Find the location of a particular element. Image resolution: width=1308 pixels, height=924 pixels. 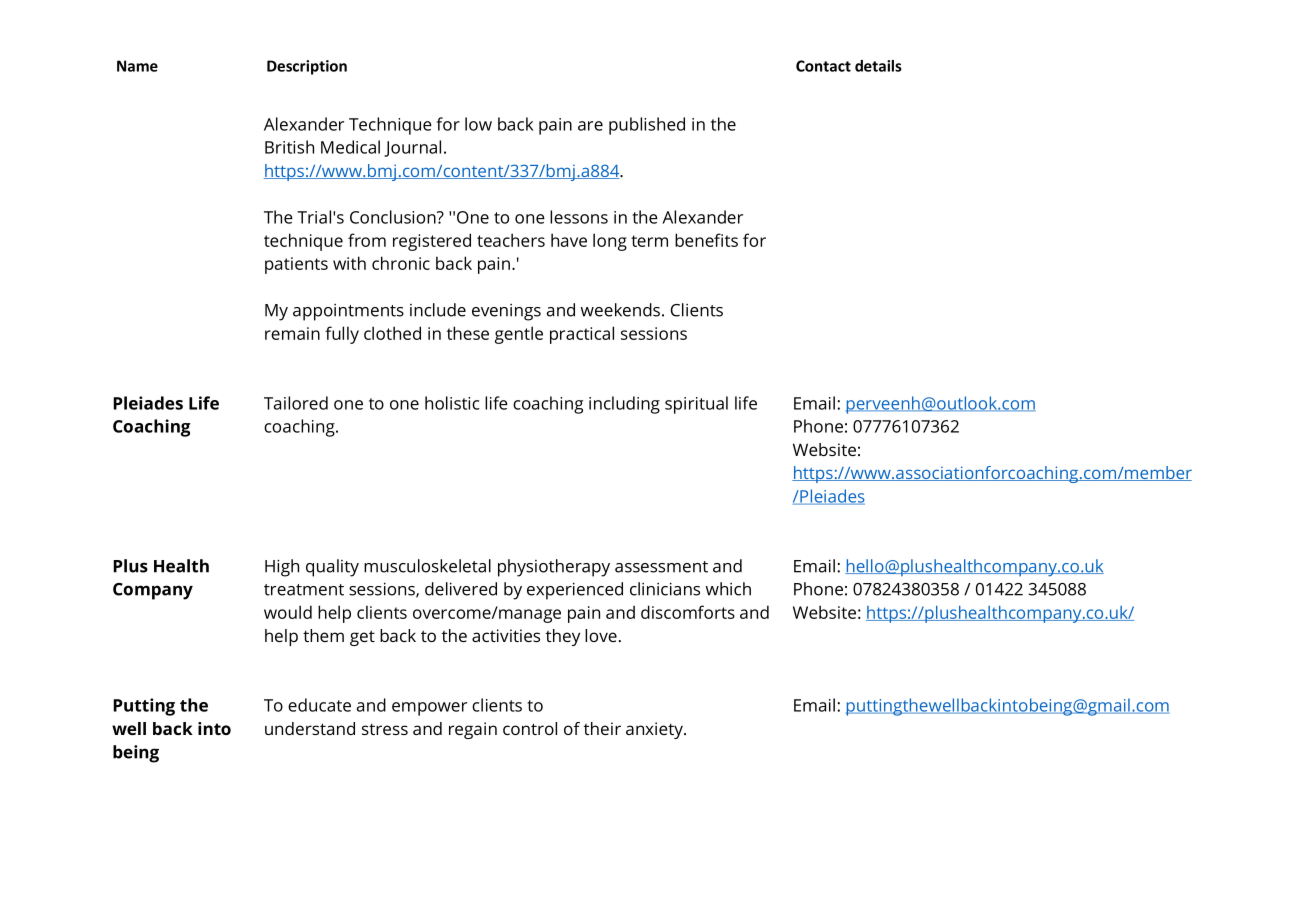

spiritual is located at coordinates (696, 405).
